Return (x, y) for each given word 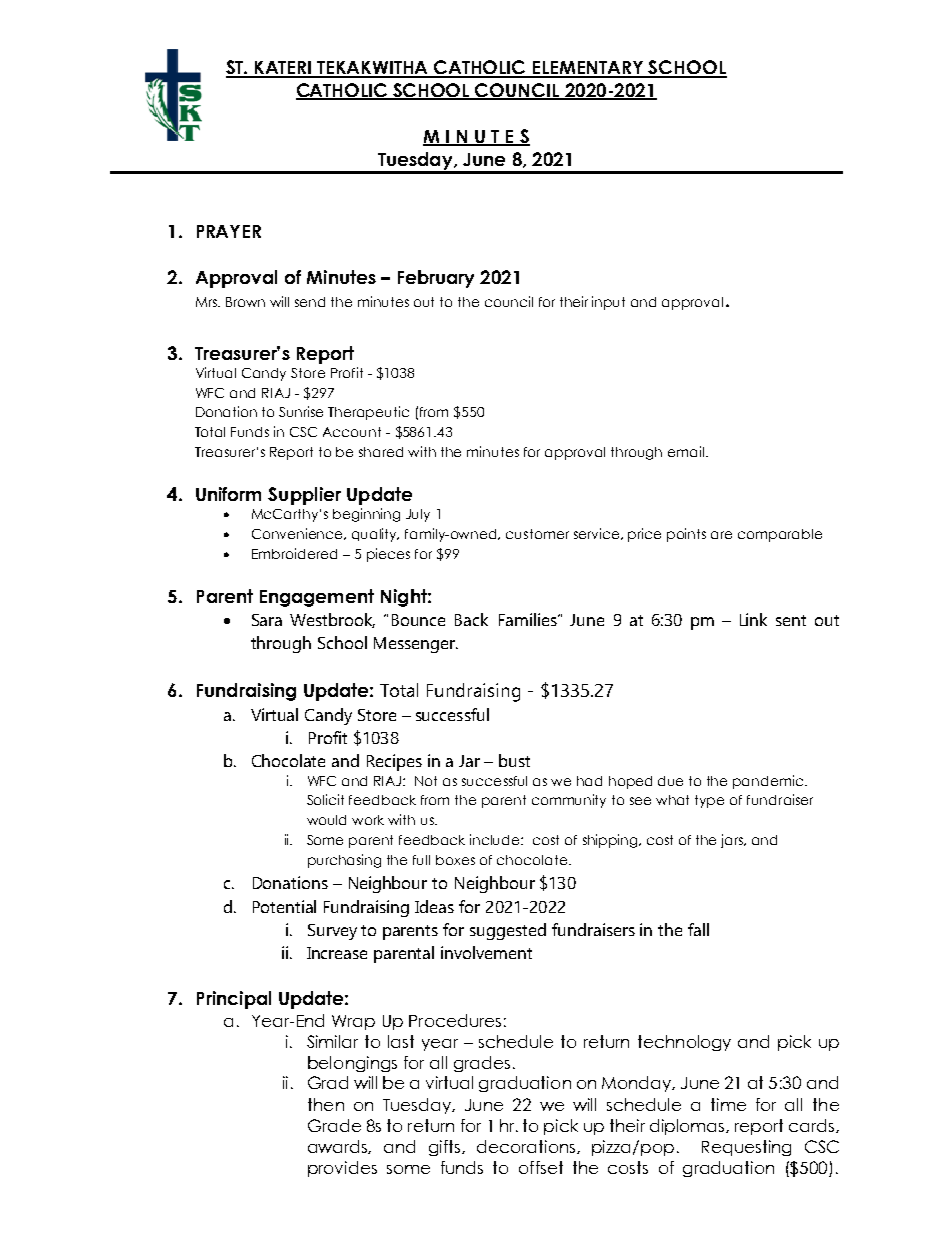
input (608, 303)
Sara (267, 620)
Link (753, 619)
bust (514, 760)
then (326, 1104)
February (436, 279)
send (310, 302)
